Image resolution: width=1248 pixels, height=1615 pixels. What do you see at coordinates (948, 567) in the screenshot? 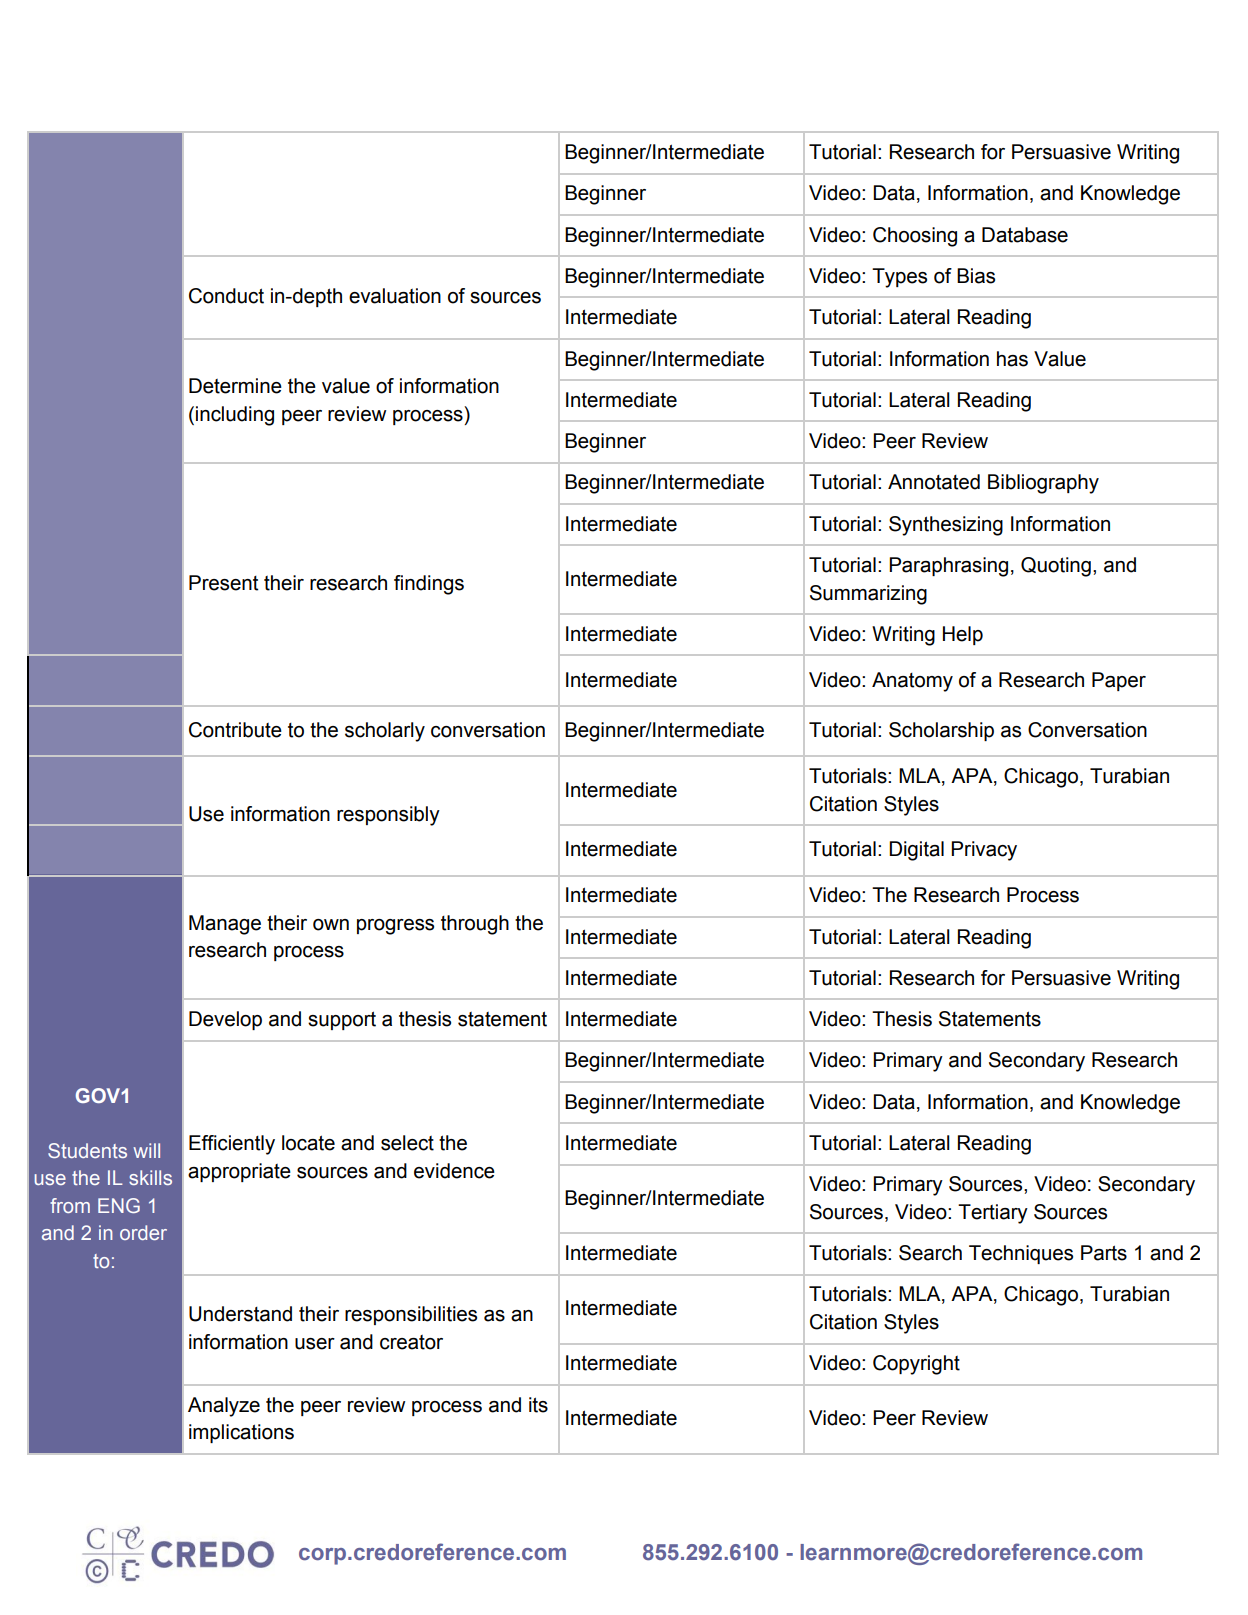
I see `Paraphrasing` at bounding box center [948, 567].
